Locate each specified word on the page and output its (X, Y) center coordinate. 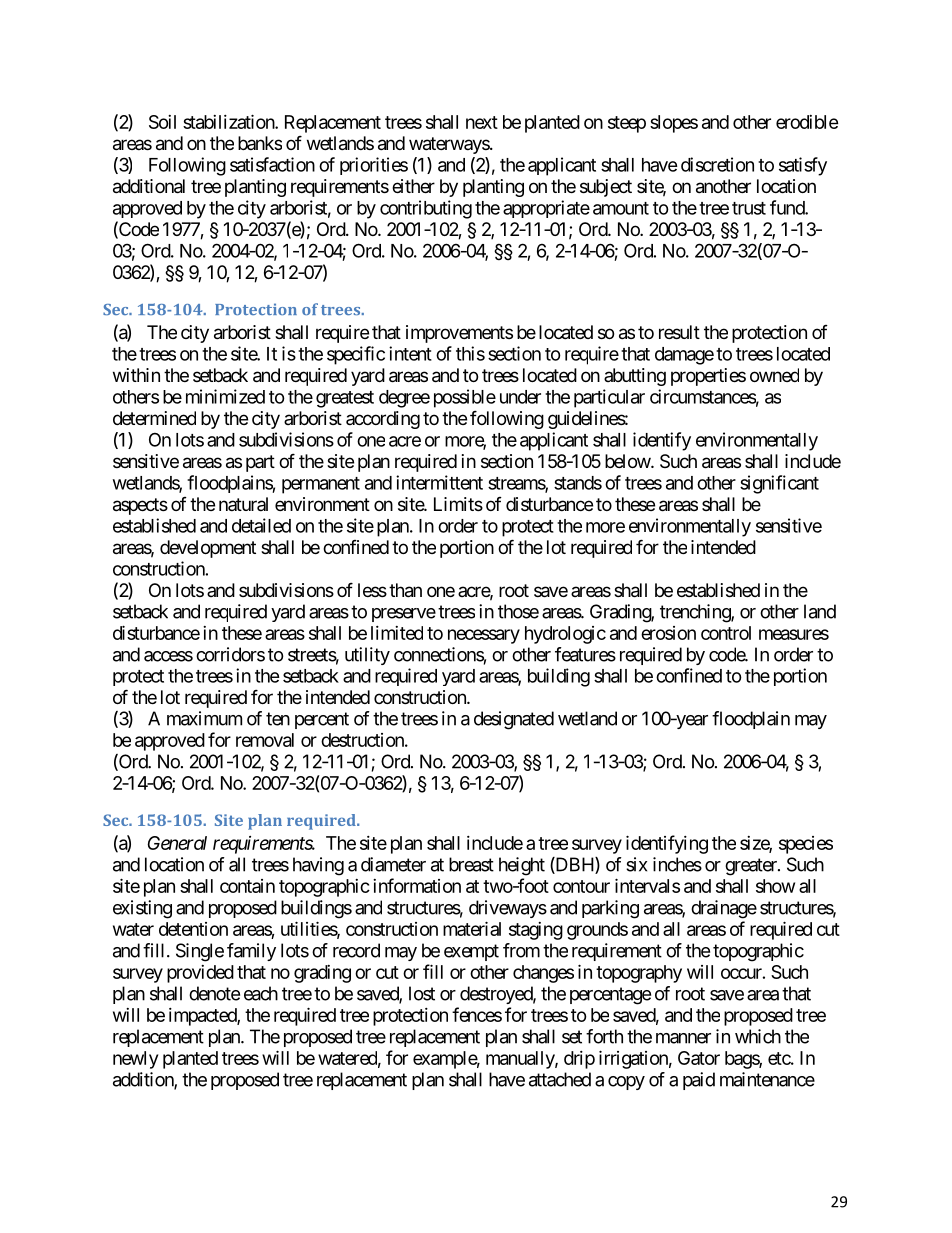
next (482, 122)
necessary (484, 636)
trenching (696, 613)
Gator (699, 1058)
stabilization (229, 121)
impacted (203, 1017)
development (208, 549)
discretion (717, 164)
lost (422, 993)
